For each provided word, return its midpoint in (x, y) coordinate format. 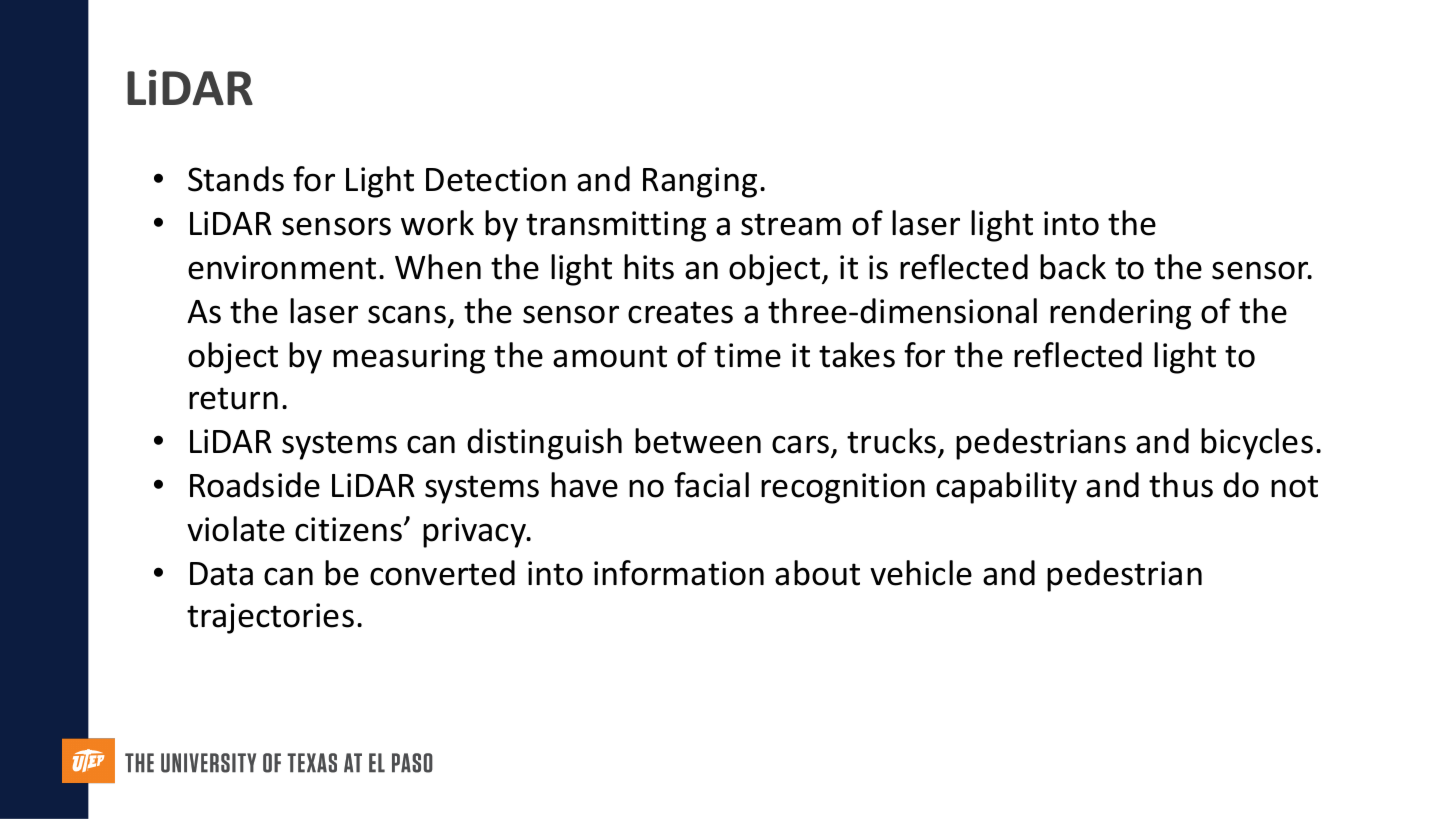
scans (407, 314)
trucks (891, 441)
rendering (1120, 314)
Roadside (255, 485)
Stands (236, 179)
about (817, 573)
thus (1181, 485)
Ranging (700, 182)
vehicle (921, 573)
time (747, 355)
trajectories (270, 618)
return (233, 398)
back (1073, 267)
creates (680, 312)
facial (711, 485)
